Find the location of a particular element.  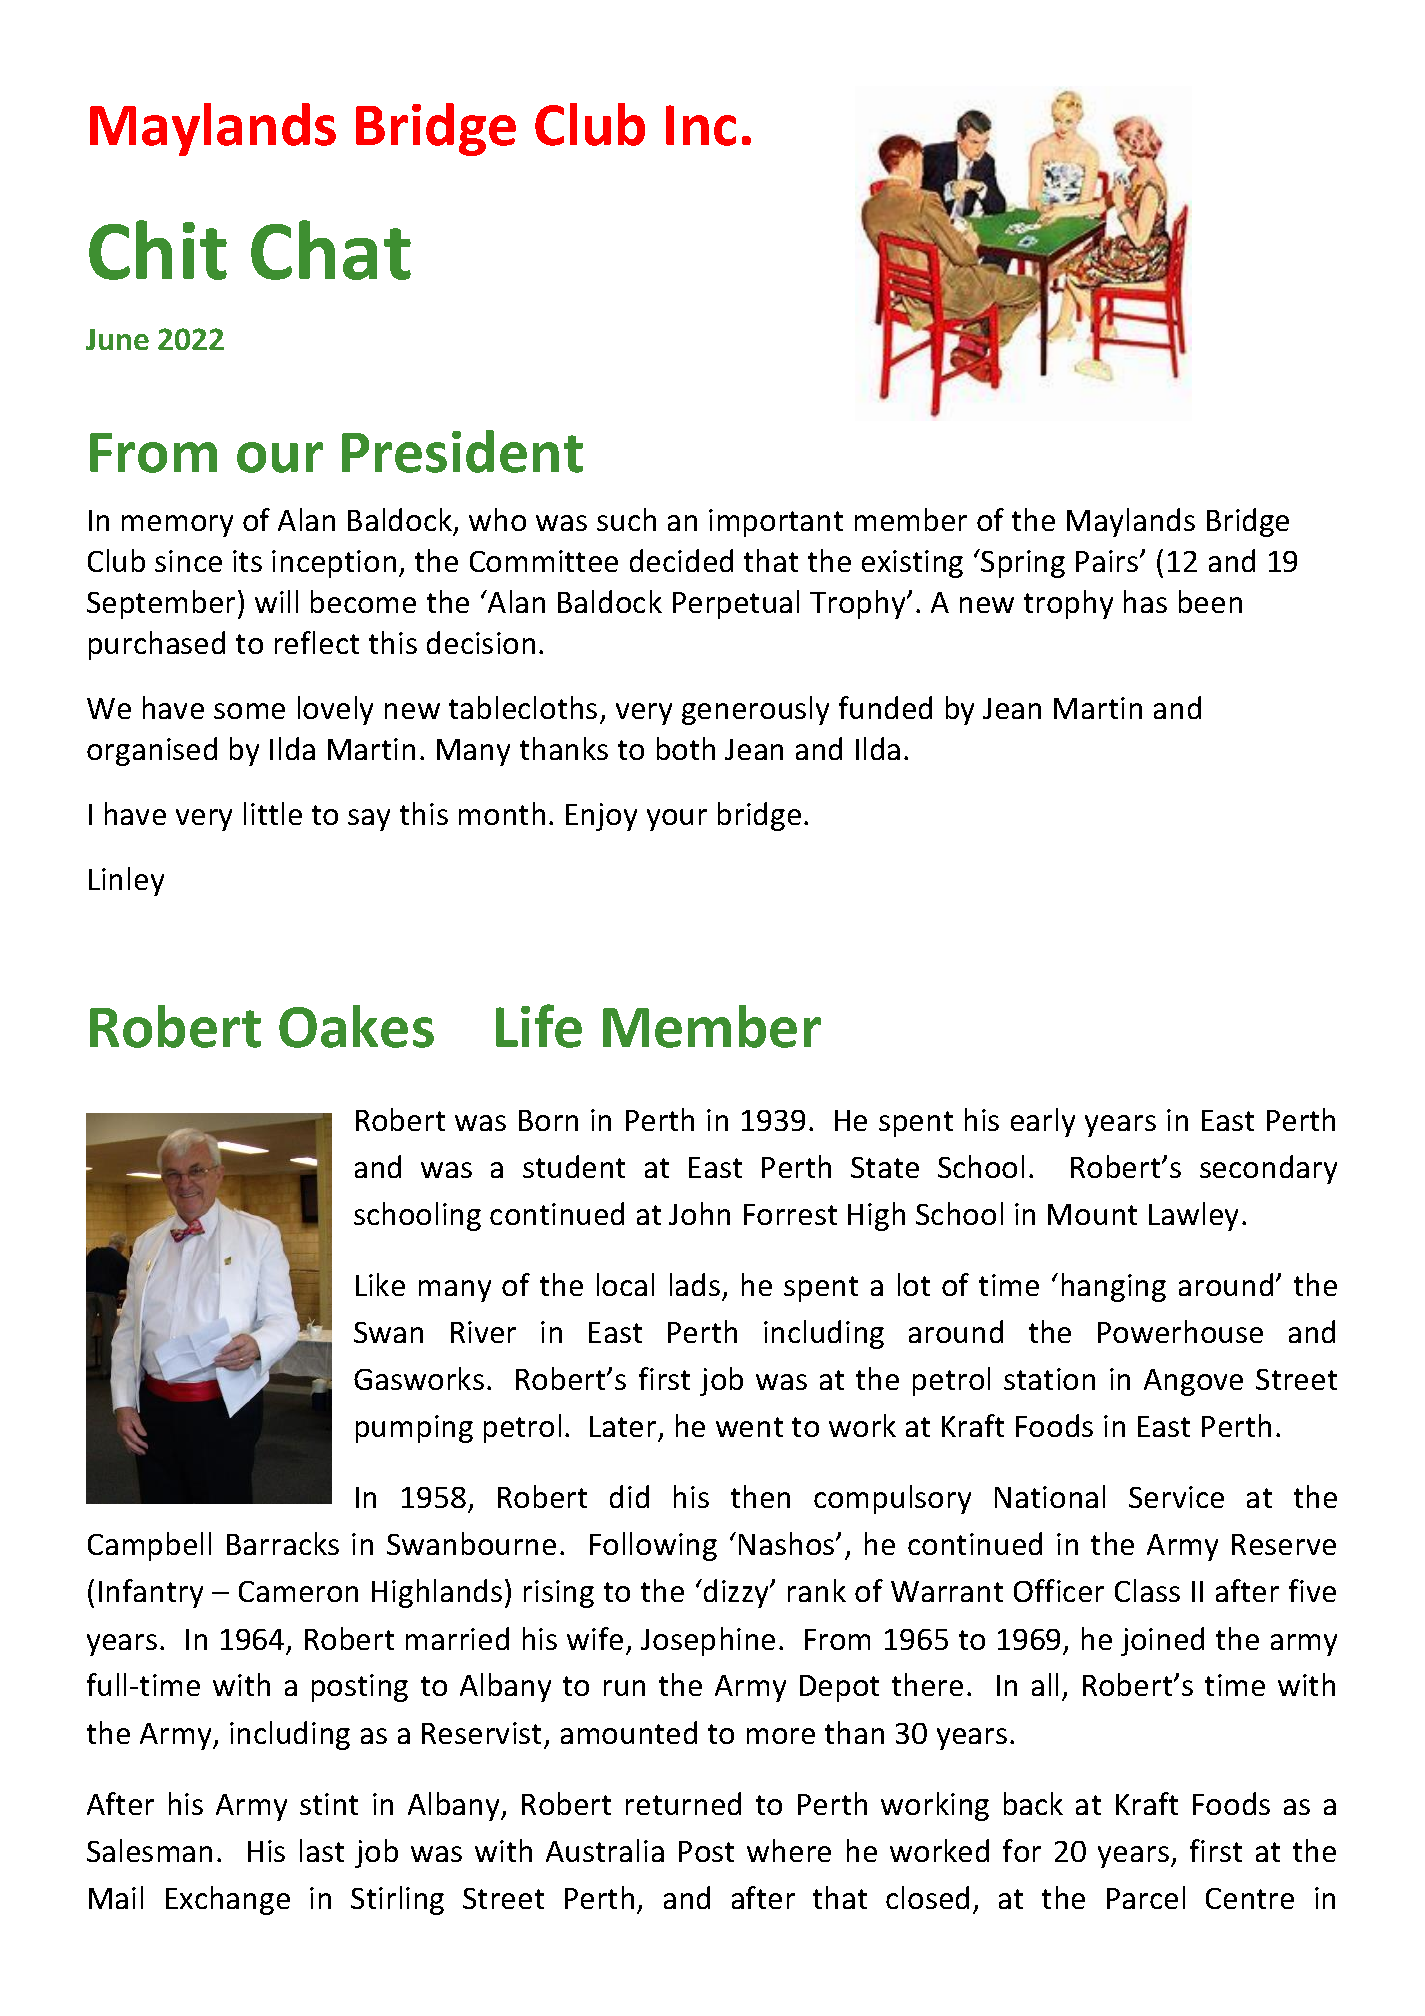

Oakes is located at coordinates (356, 1026).
